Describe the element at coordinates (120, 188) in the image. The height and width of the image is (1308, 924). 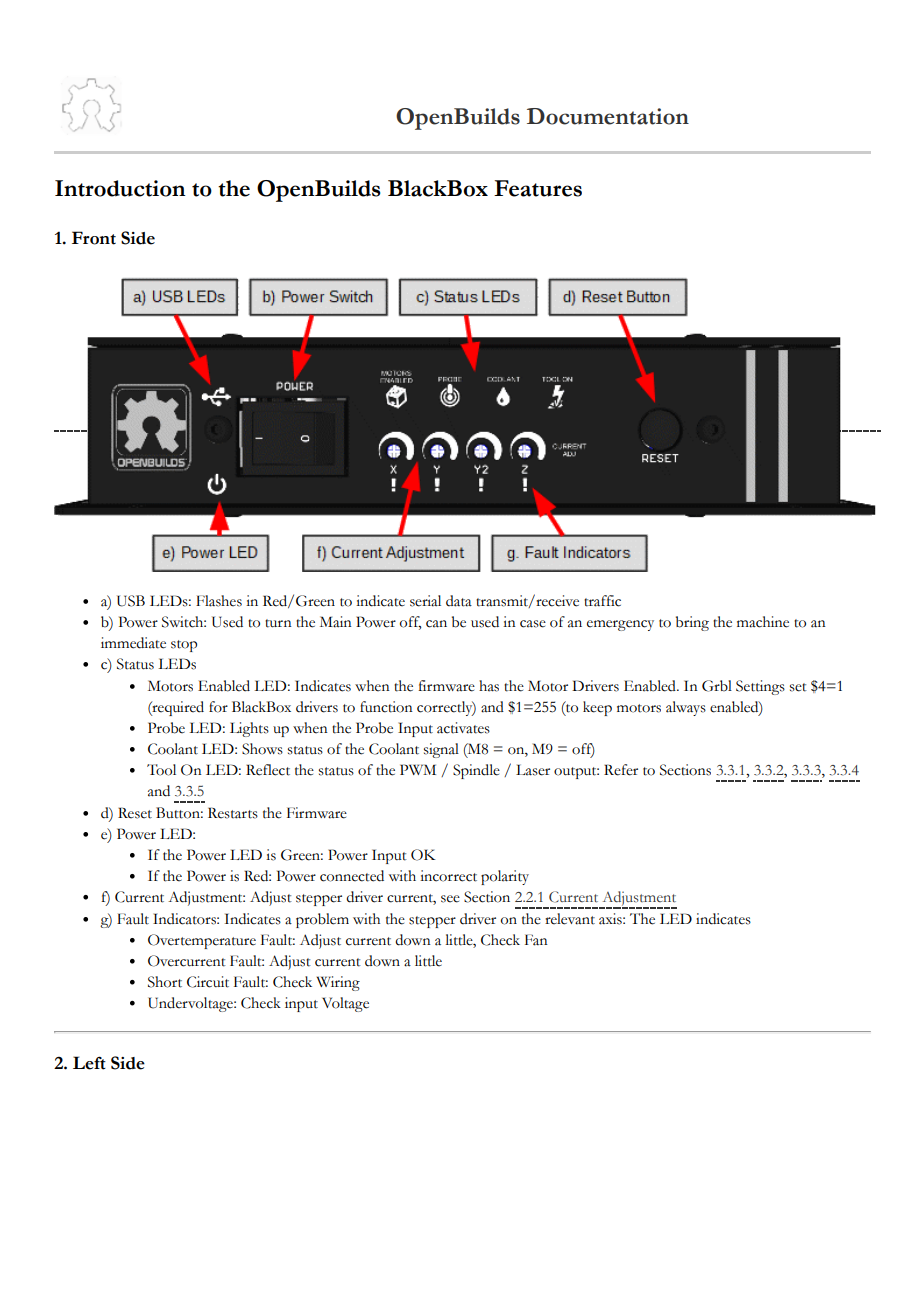
I see `Introduction` at that location.
